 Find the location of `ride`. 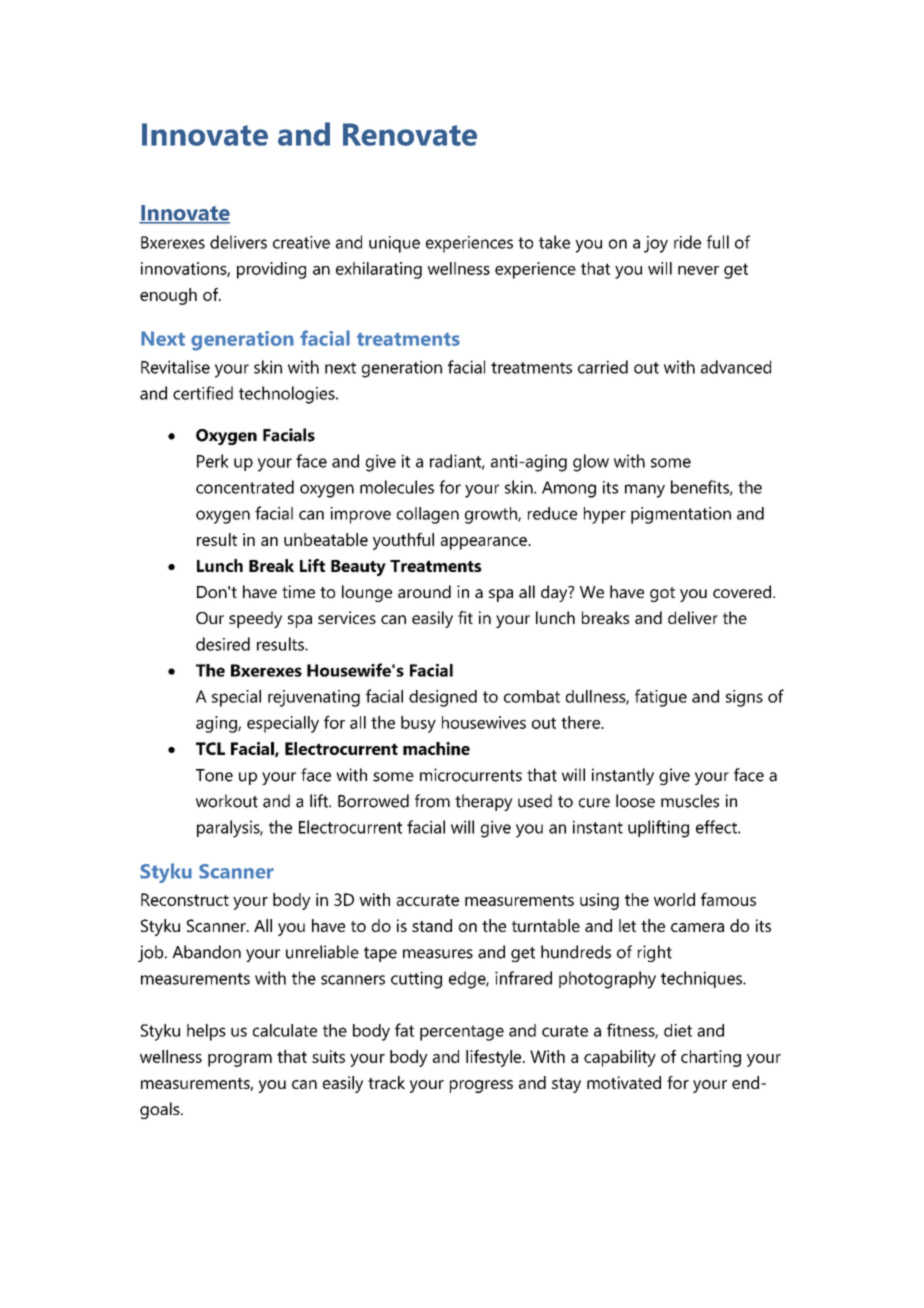

ride is located at coordinates (687, 242).
